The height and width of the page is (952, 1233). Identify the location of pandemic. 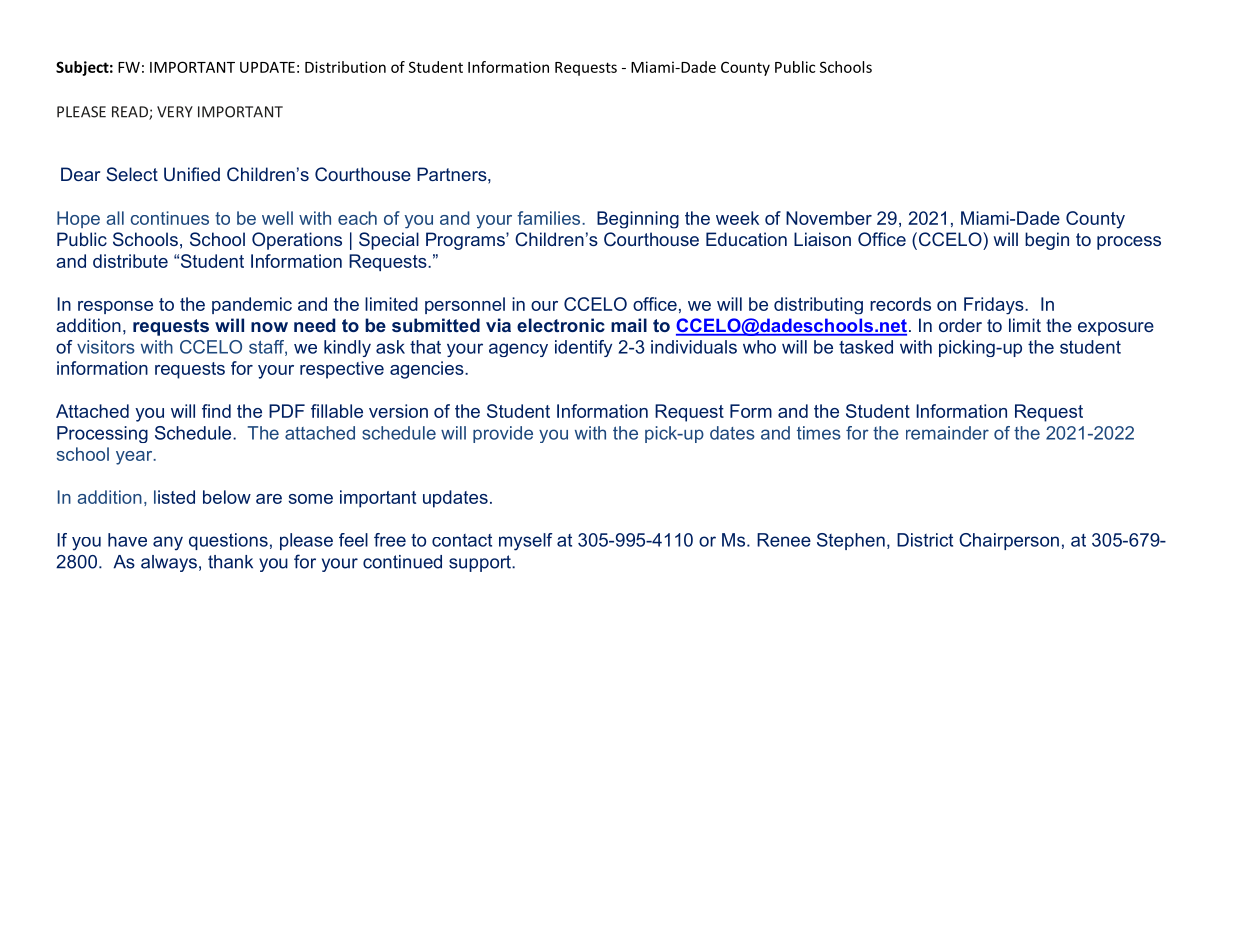
(252, 305).
